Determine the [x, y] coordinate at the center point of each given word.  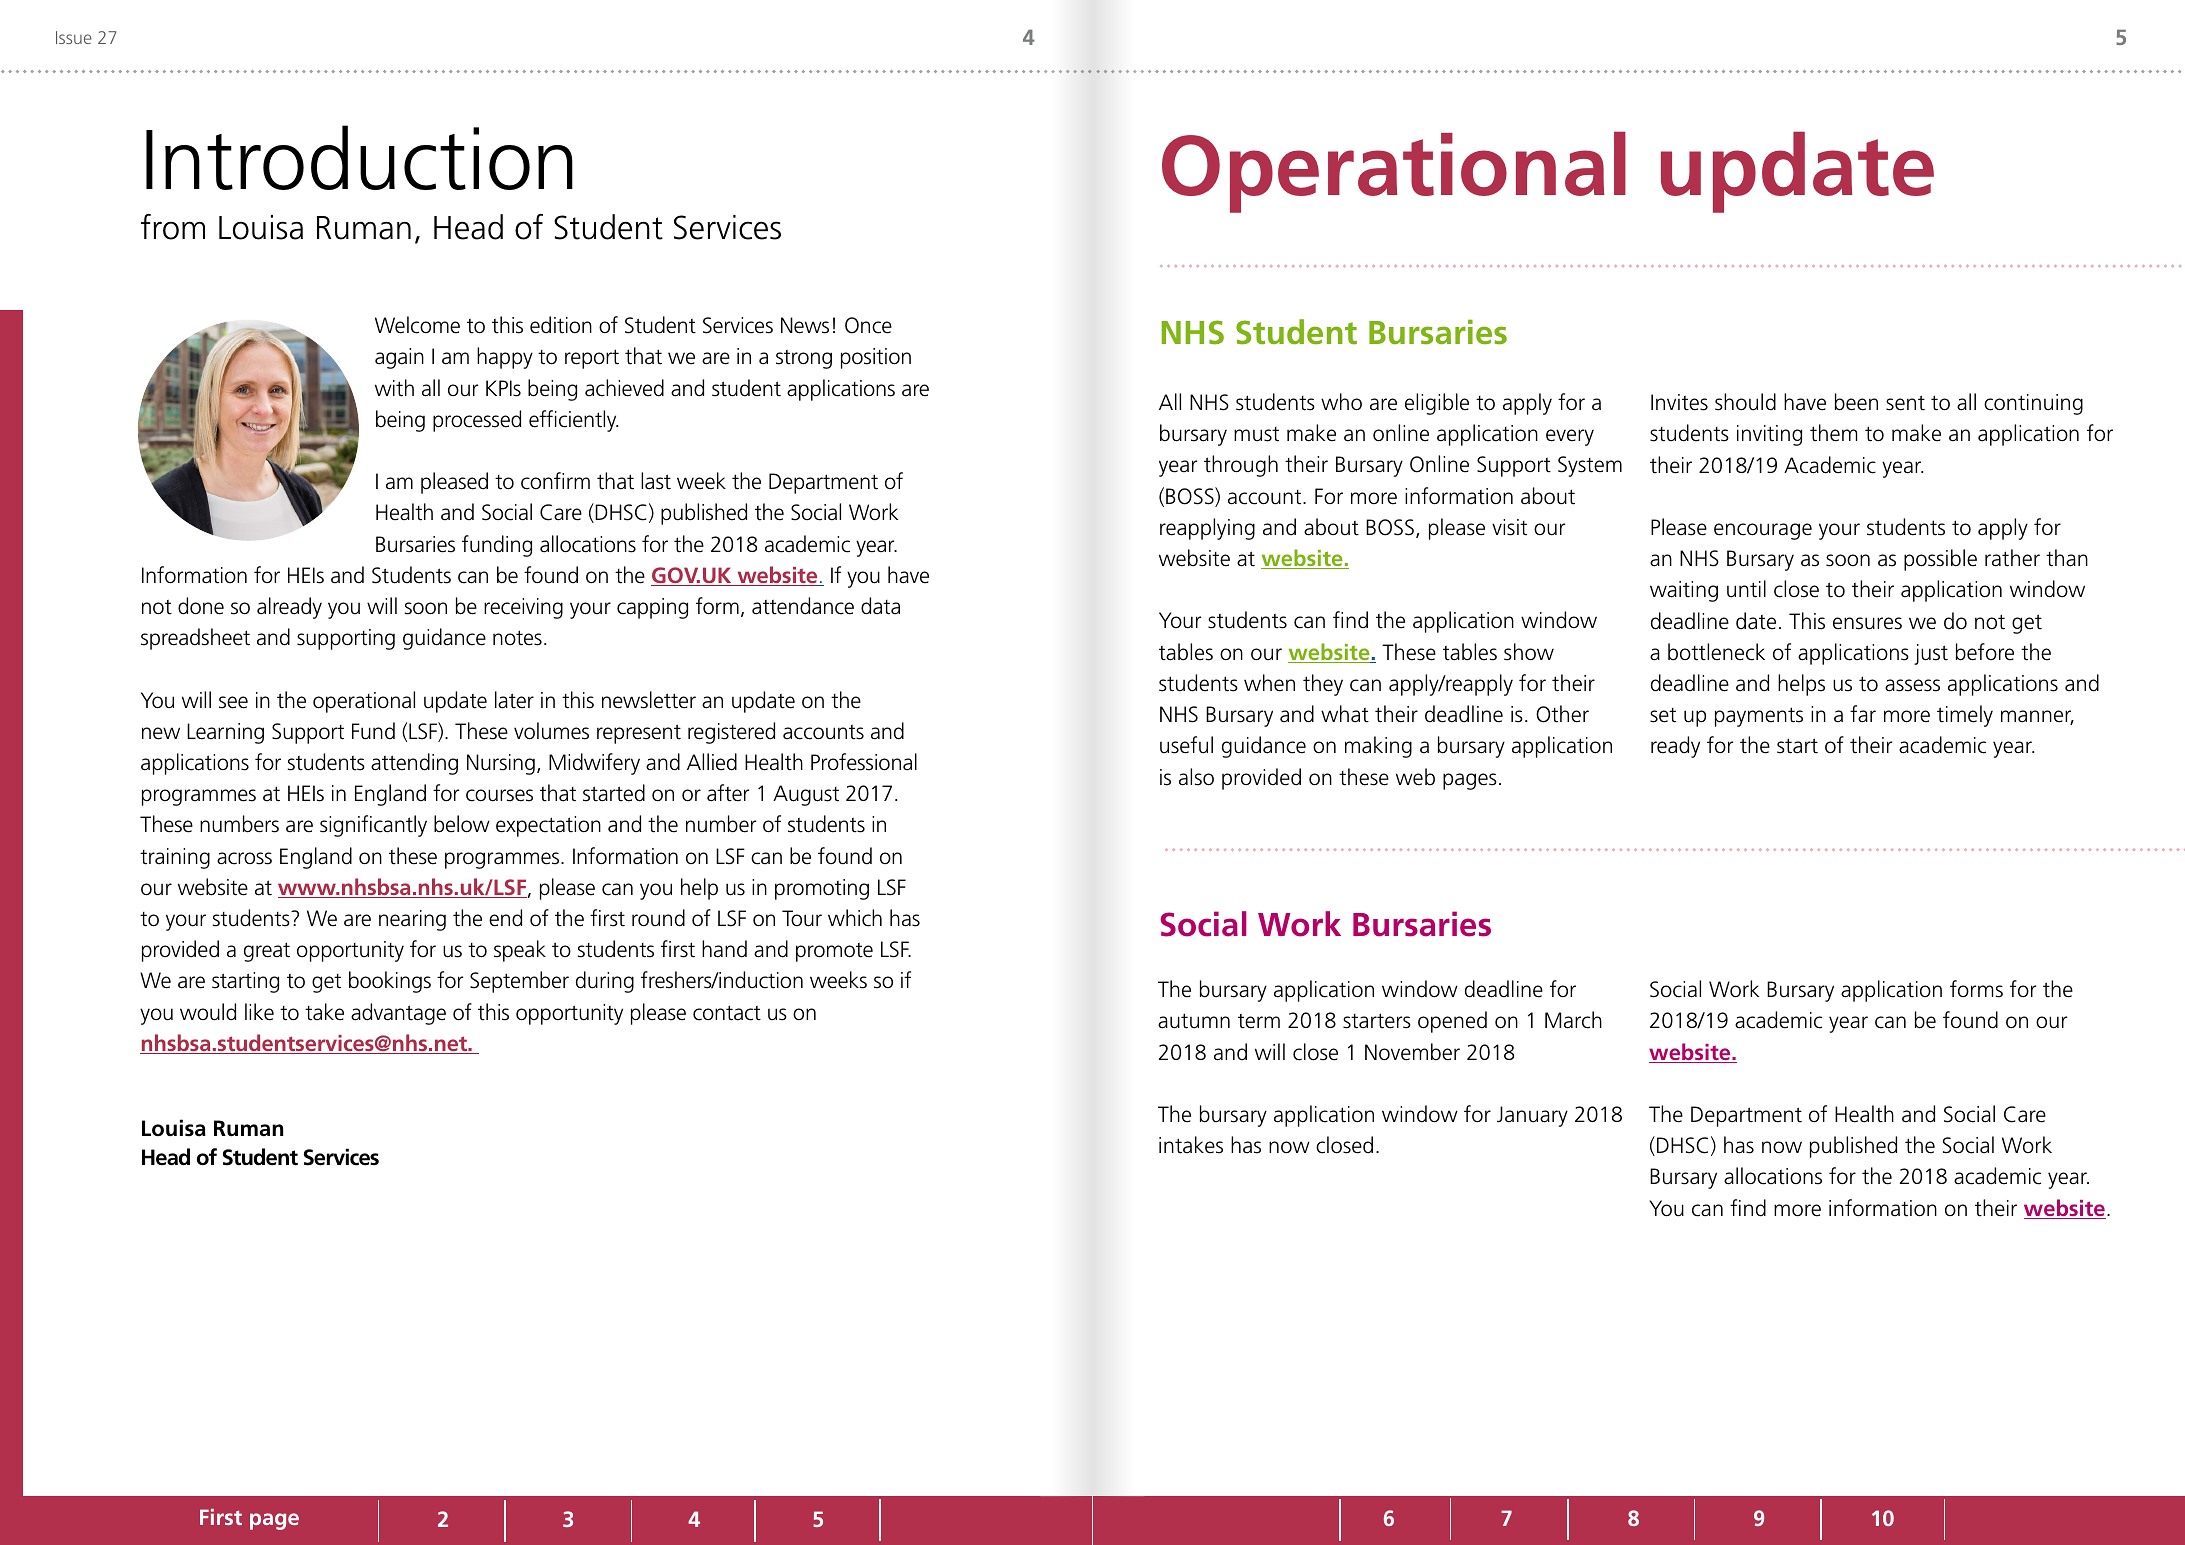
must [1256, 434]
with [394, 388]
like [259, 1012]
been [1856, 402]
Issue [74, 37]
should [1745, 402]
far [1863, 714]
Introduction [359, 157]
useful [1186, 745]
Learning [225, 733]
